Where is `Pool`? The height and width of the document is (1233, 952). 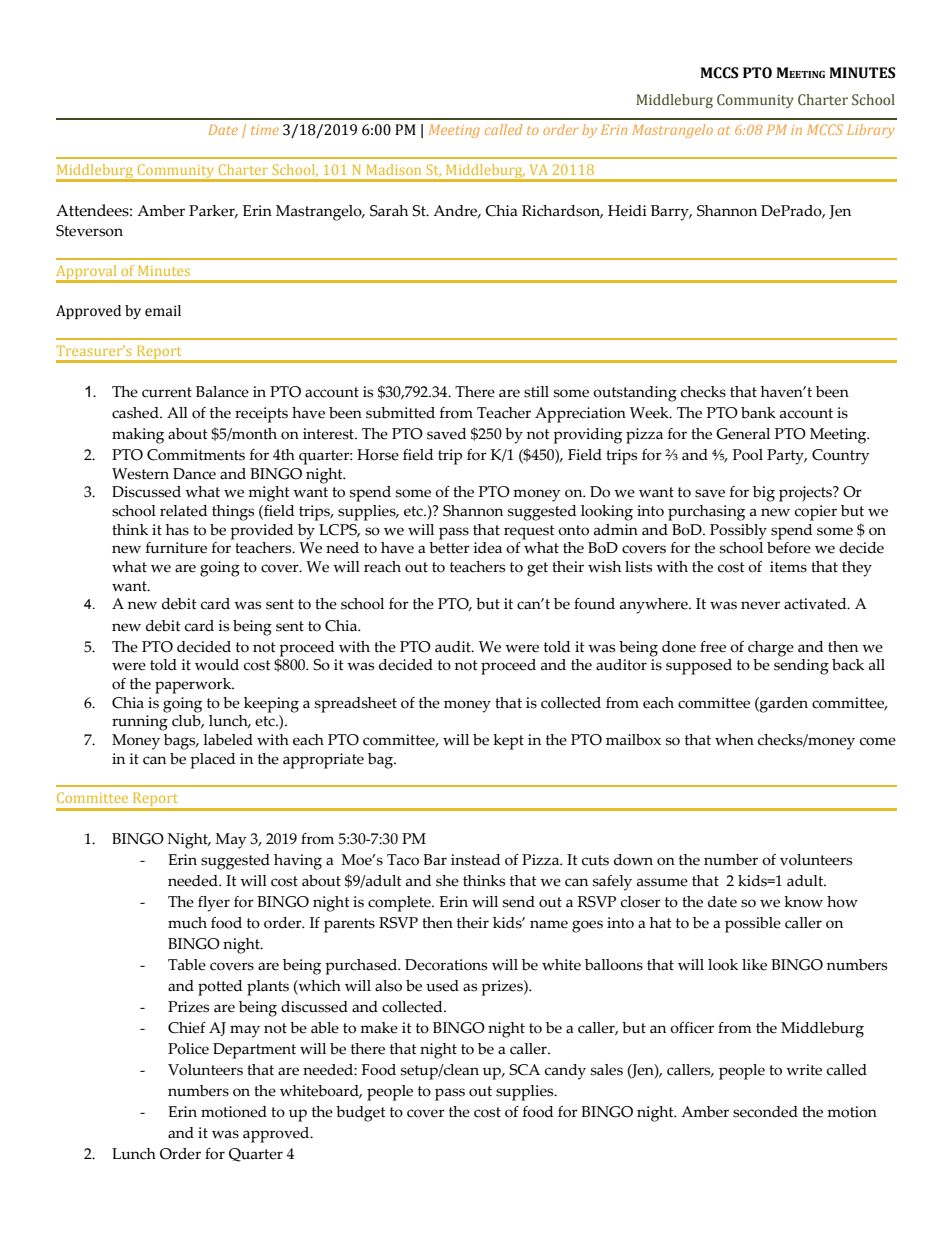
Pool is located at coordinates (748, 455).
